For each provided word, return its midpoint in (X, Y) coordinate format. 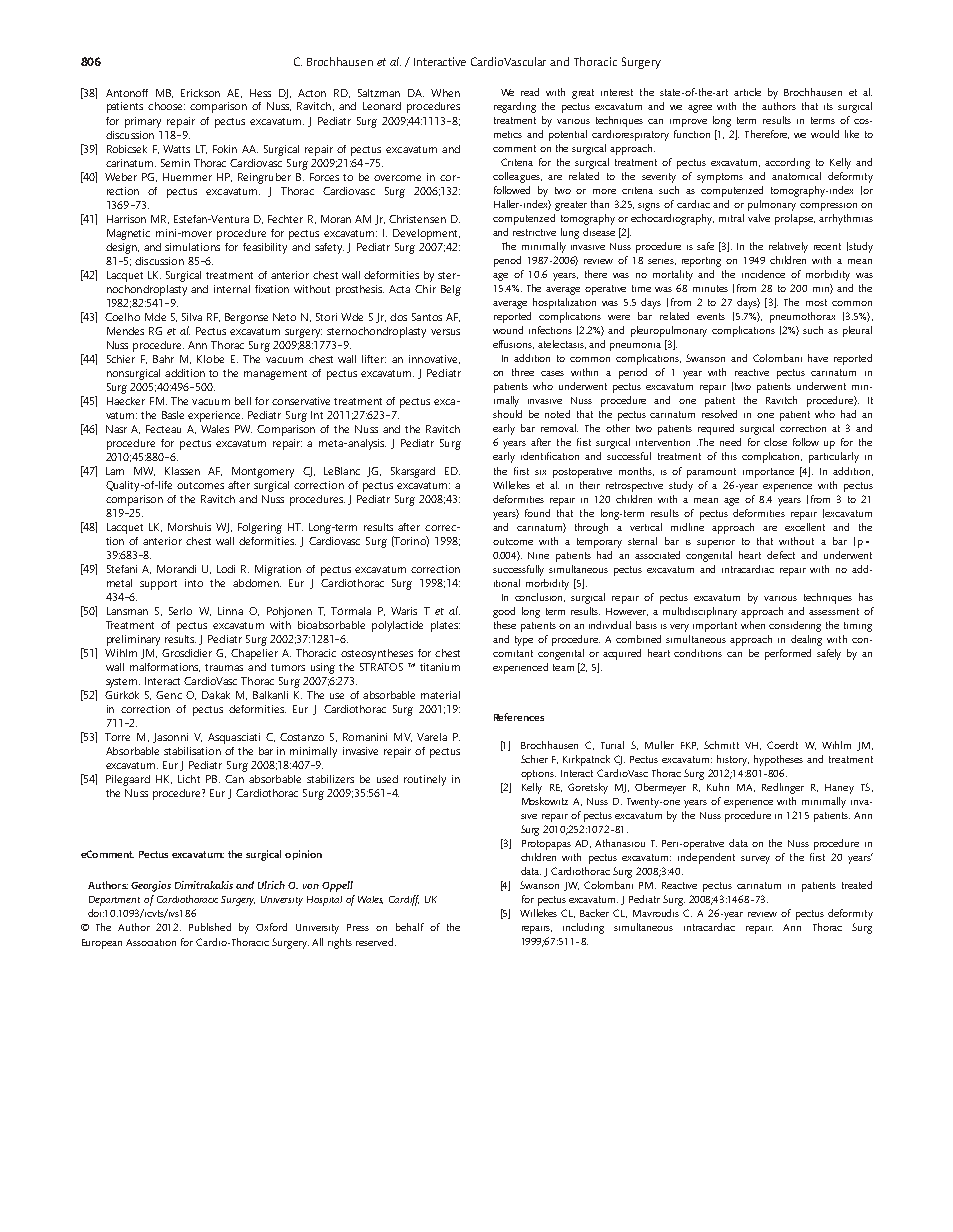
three (523, 372)
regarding (515, 107)
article (747, 92)
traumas (224, 667)
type (524, 641)
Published (210, 927)
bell (243, 401)
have (818, 358)
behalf (410, 927)
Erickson (200, 93)
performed (788, 654)
